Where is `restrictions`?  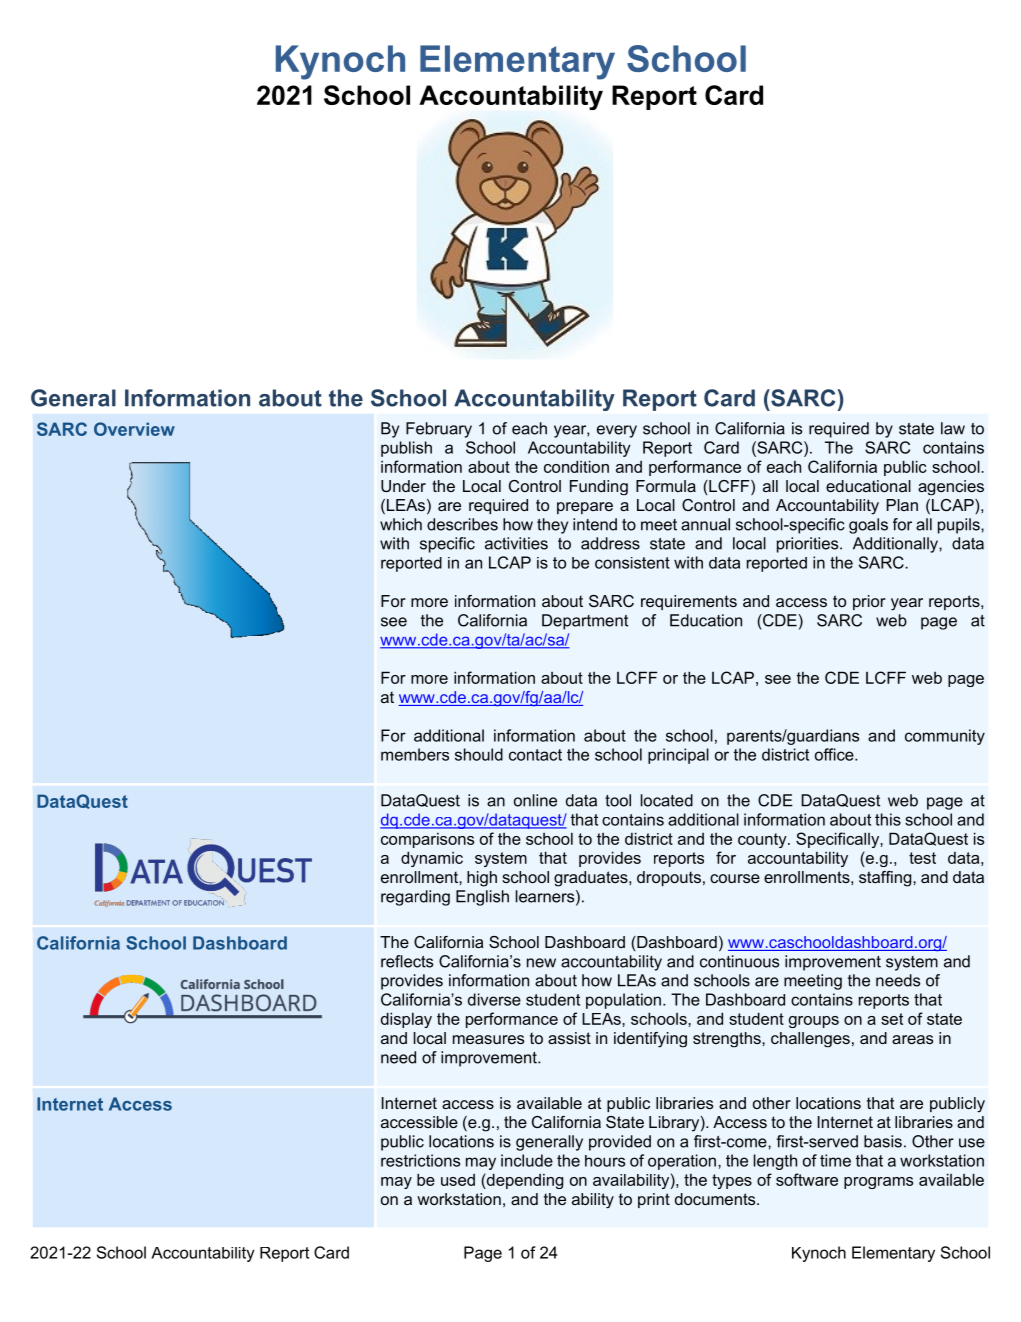 restrictions is located at coordinates (420, 1160).
